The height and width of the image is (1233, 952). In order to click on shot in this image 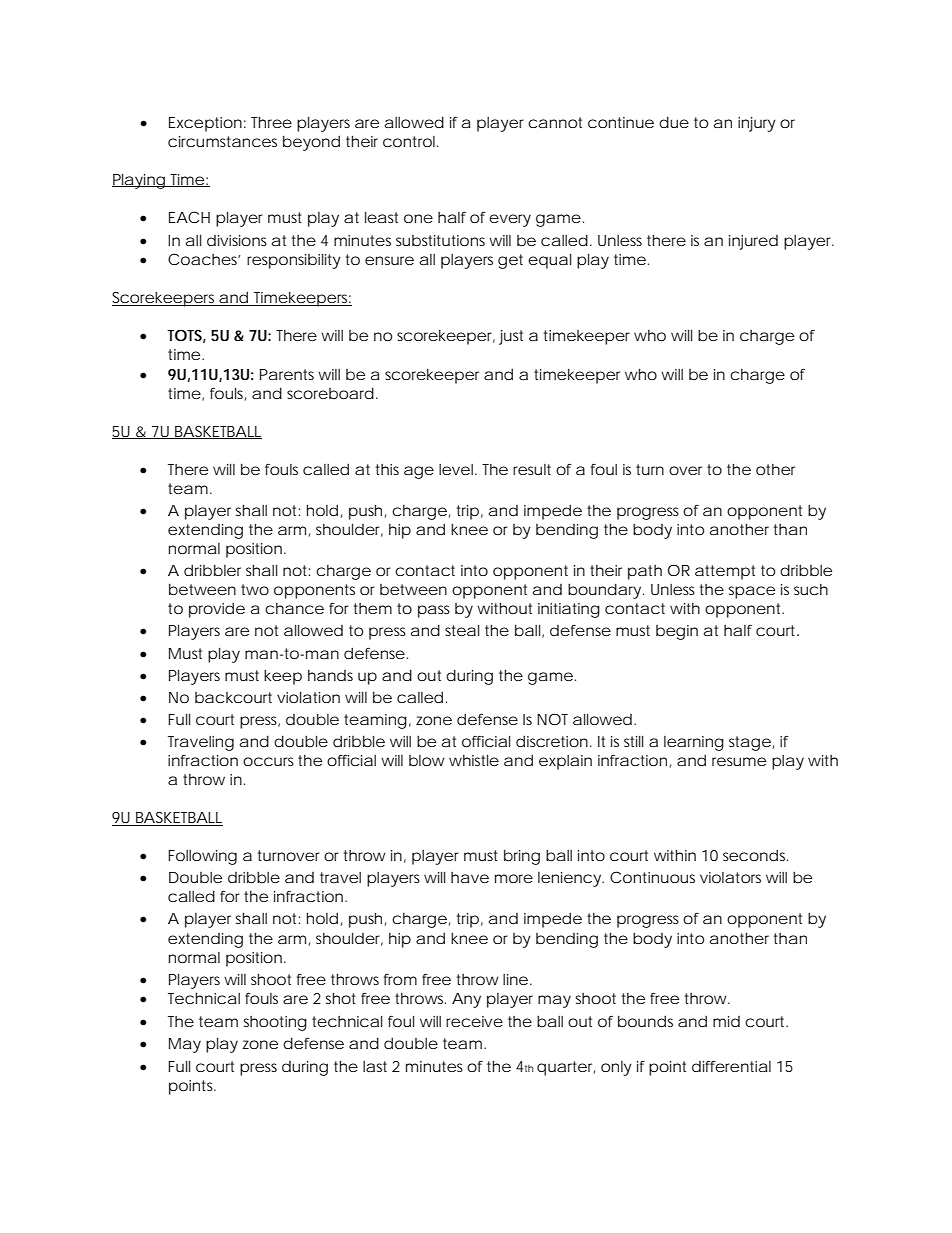, I will do `click(340, 998)`.
